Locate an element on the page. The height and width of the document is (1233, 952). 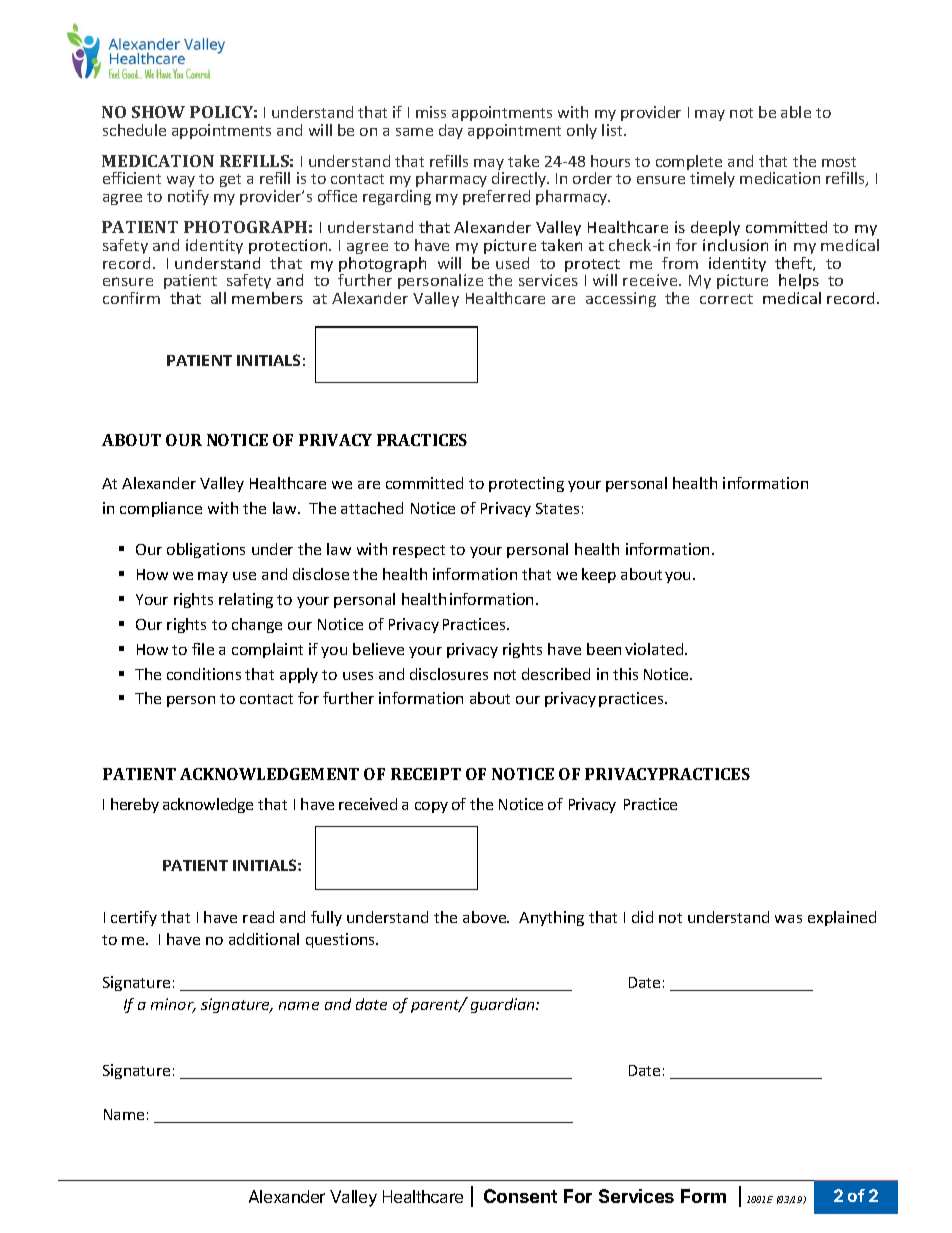
get is located at coordinates (230, 180).
